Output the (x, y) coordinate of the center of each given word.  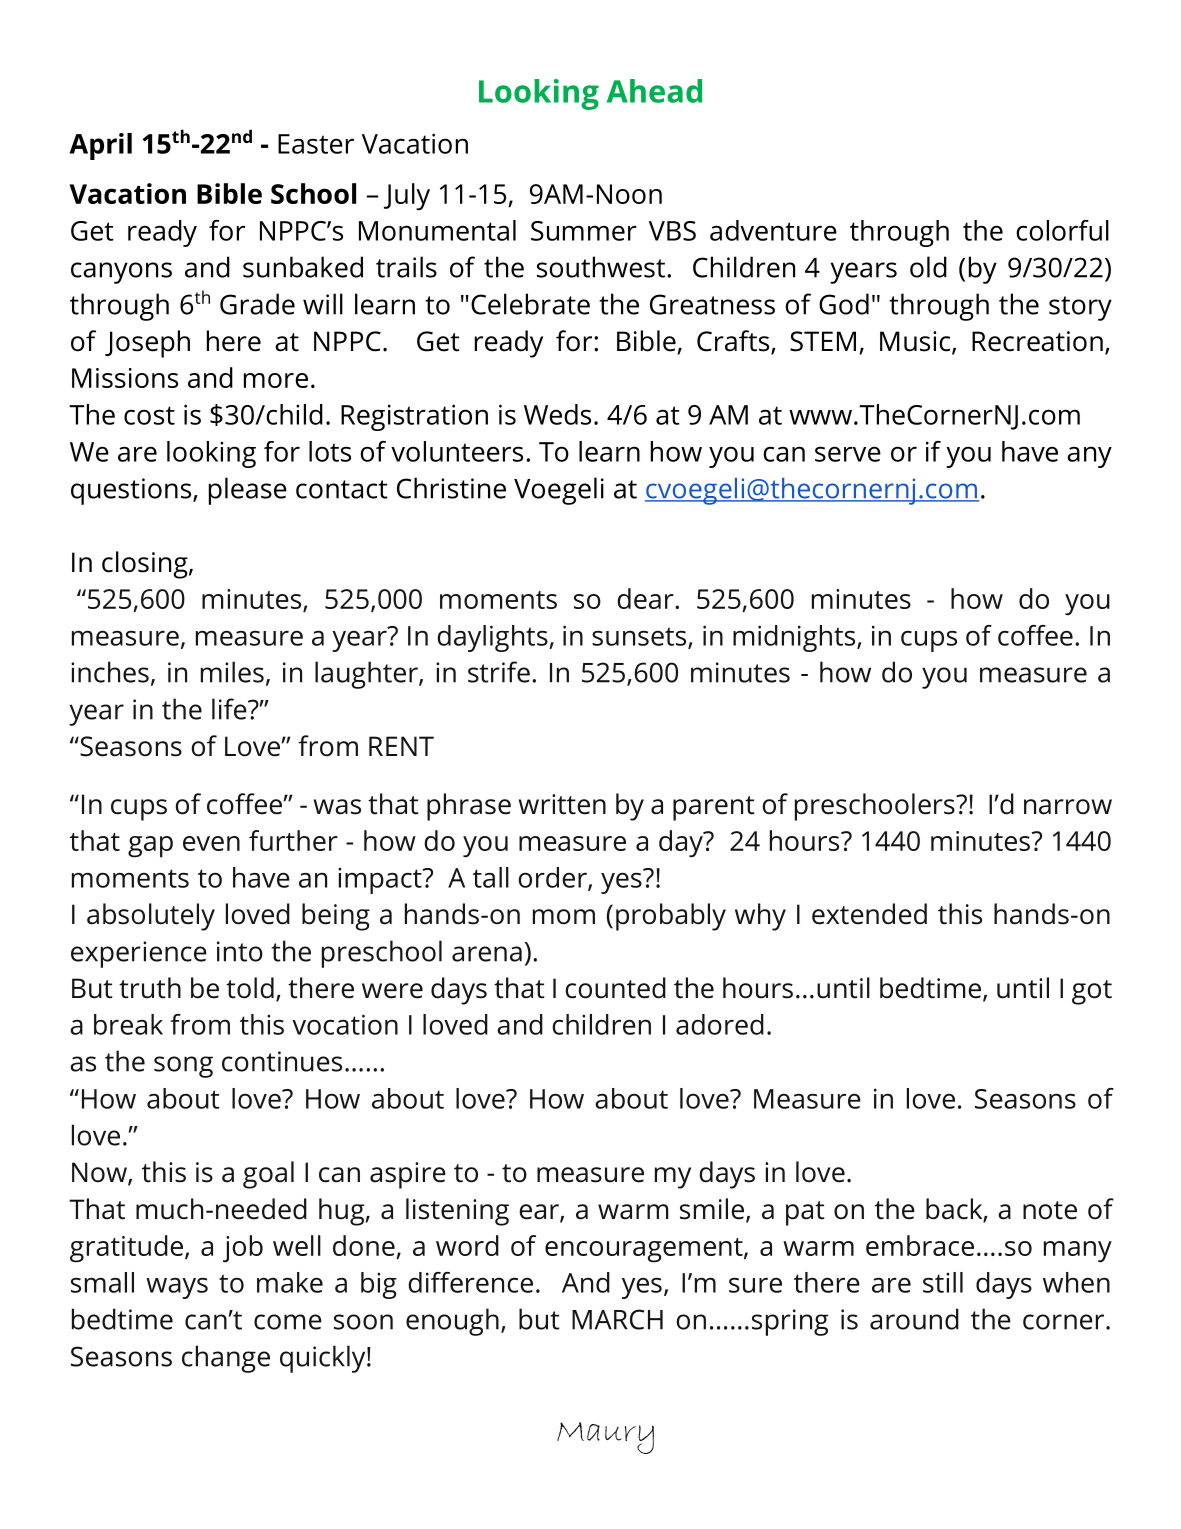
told (250, 988)
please (248, 491)
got (1092, 992)
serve (848, 454)
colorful (1062, 230)
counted (615, 988)
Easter (316, 144)
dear (646, 598)
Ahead (654, 91)
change (226, 1359)
